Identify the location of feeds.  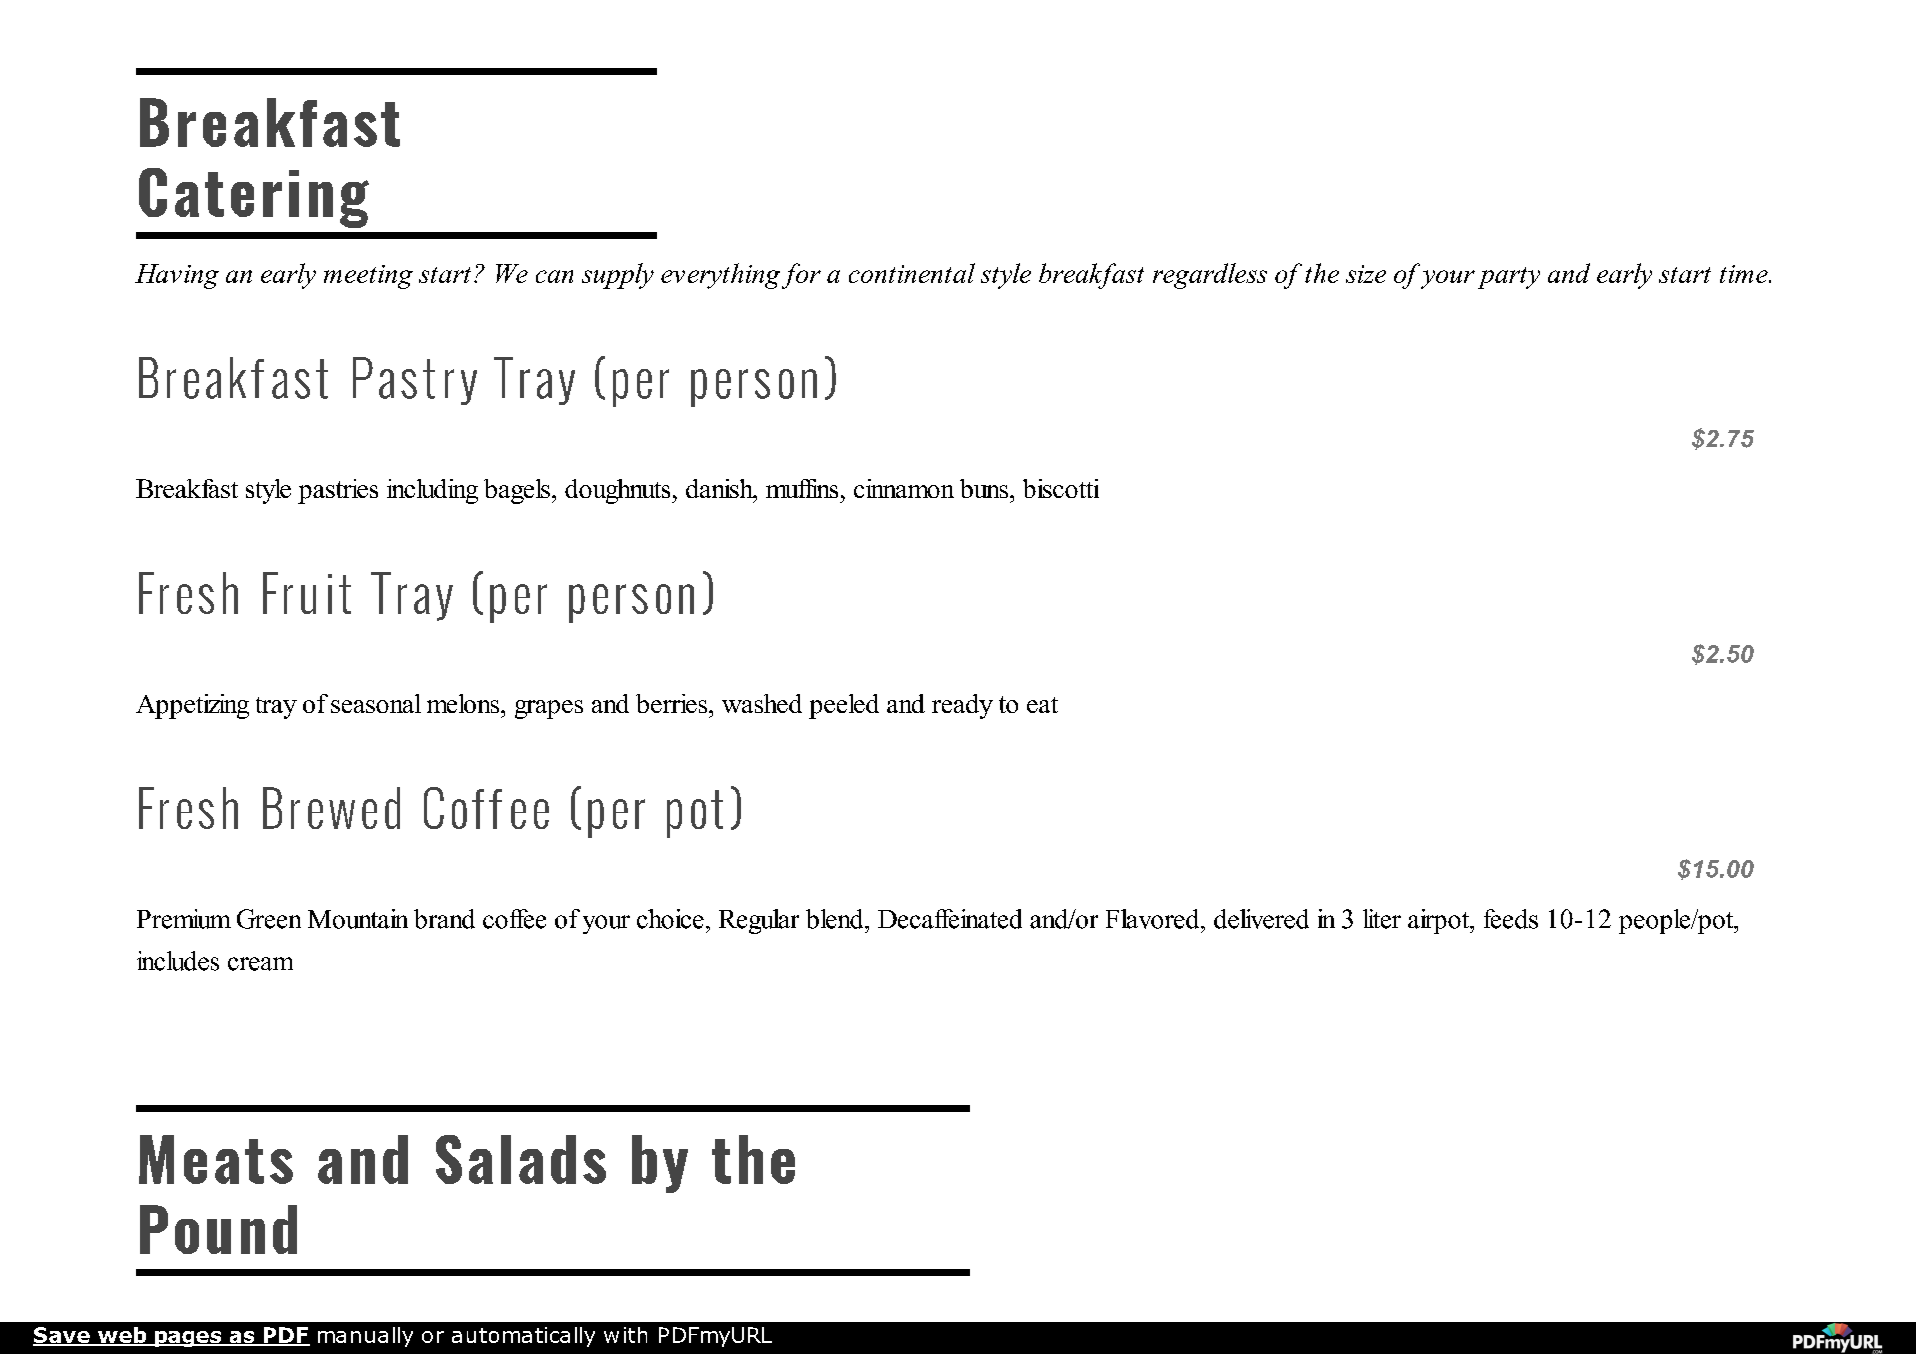
(1511, 919).
